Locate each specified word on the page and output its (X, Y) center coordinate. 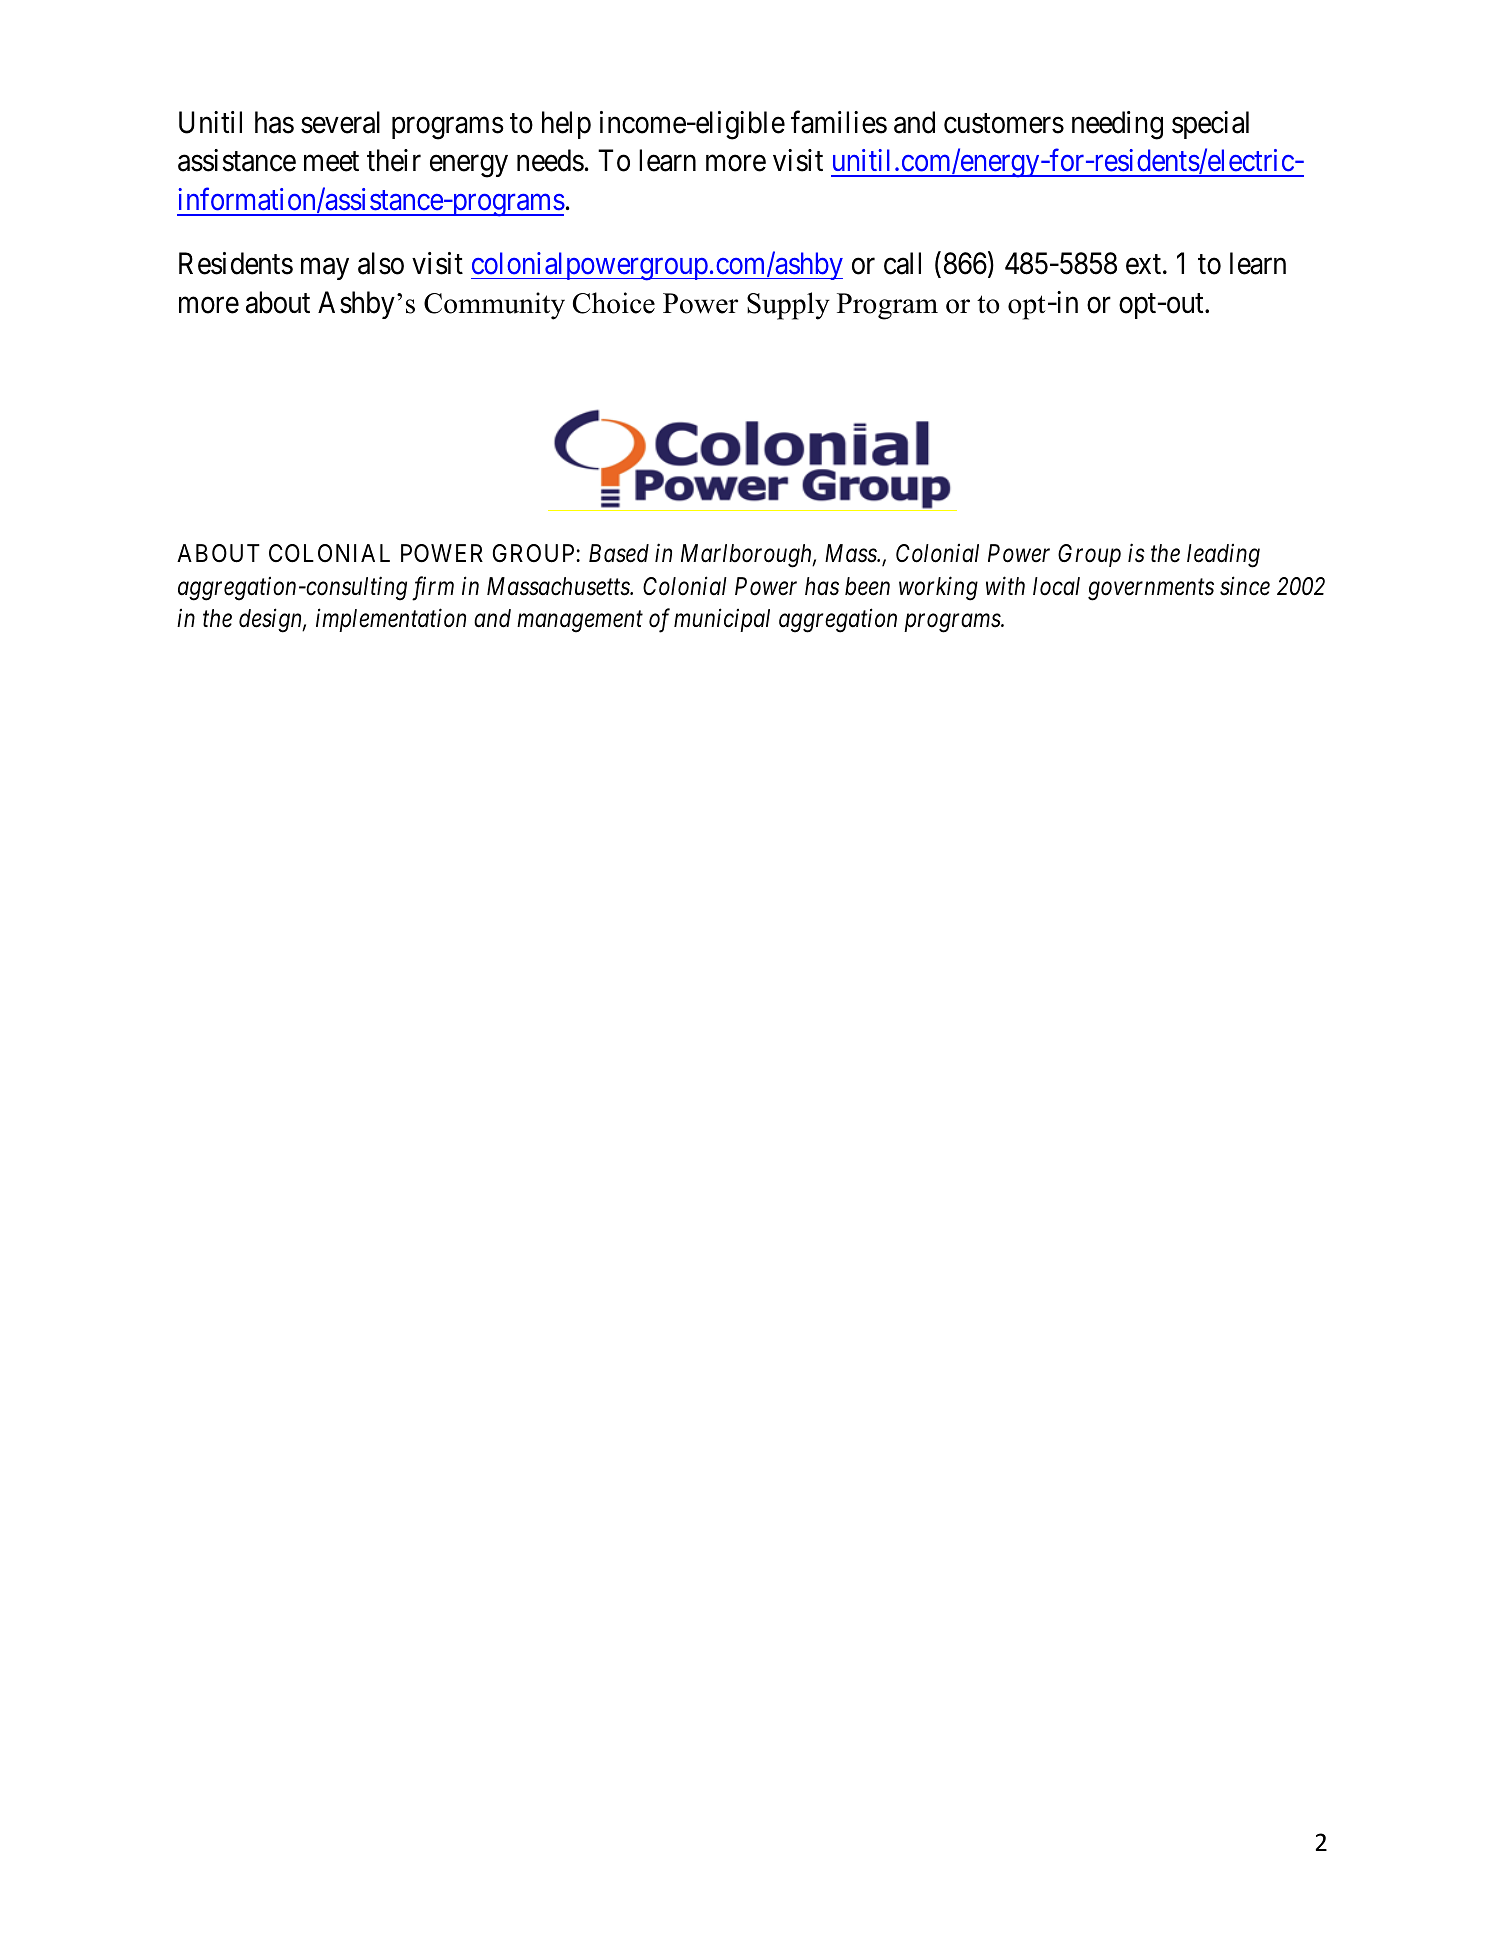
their (394, 160)
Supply (788, 306)
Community (494, 306)
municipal (722, 620)
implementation (391, 620)
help (566, 125)
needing (1117, 125)
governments (1151, 590)
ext (1145, 265)
